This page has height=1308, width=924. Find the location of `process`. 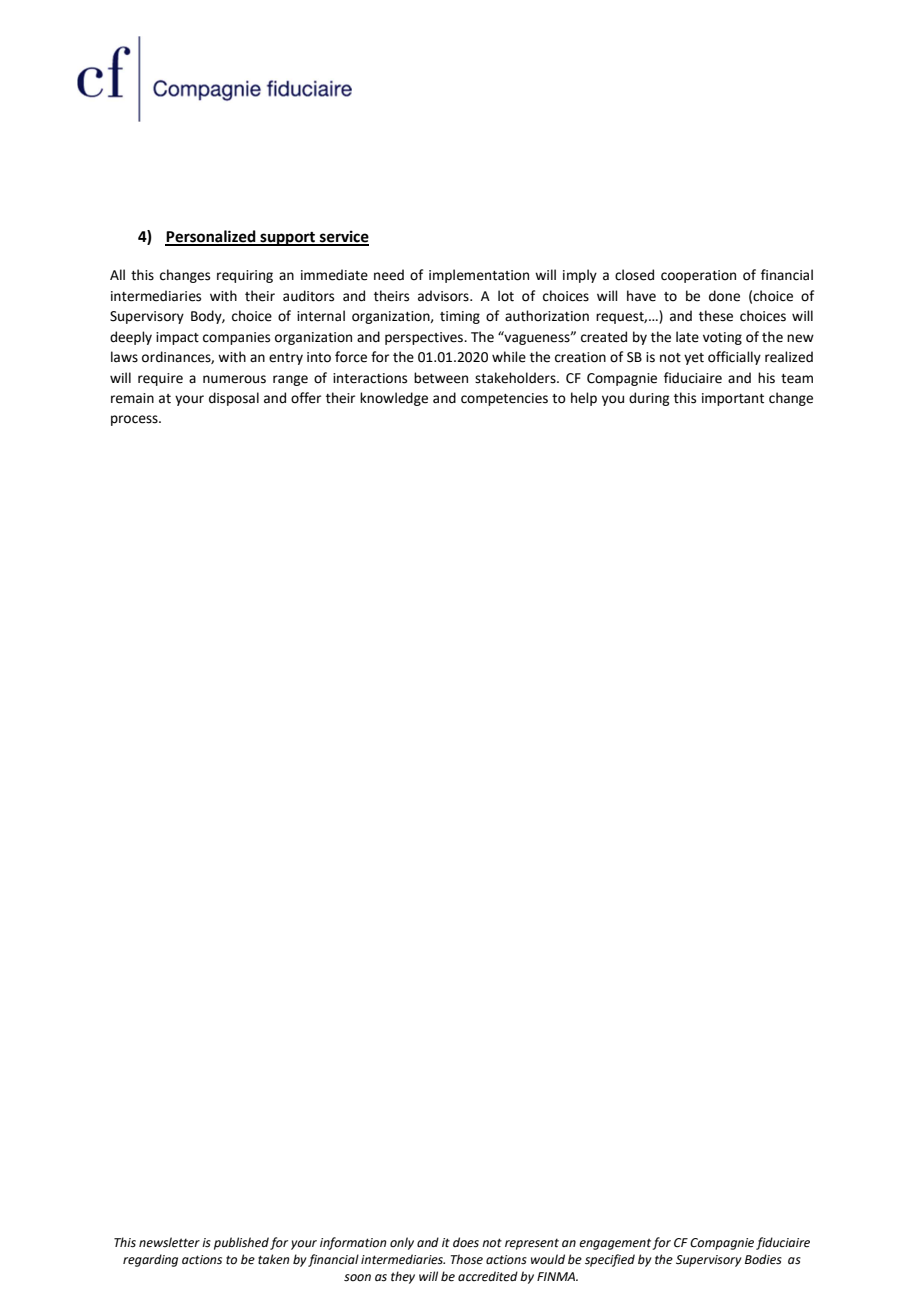

process is located at coordinates (135, 420).
